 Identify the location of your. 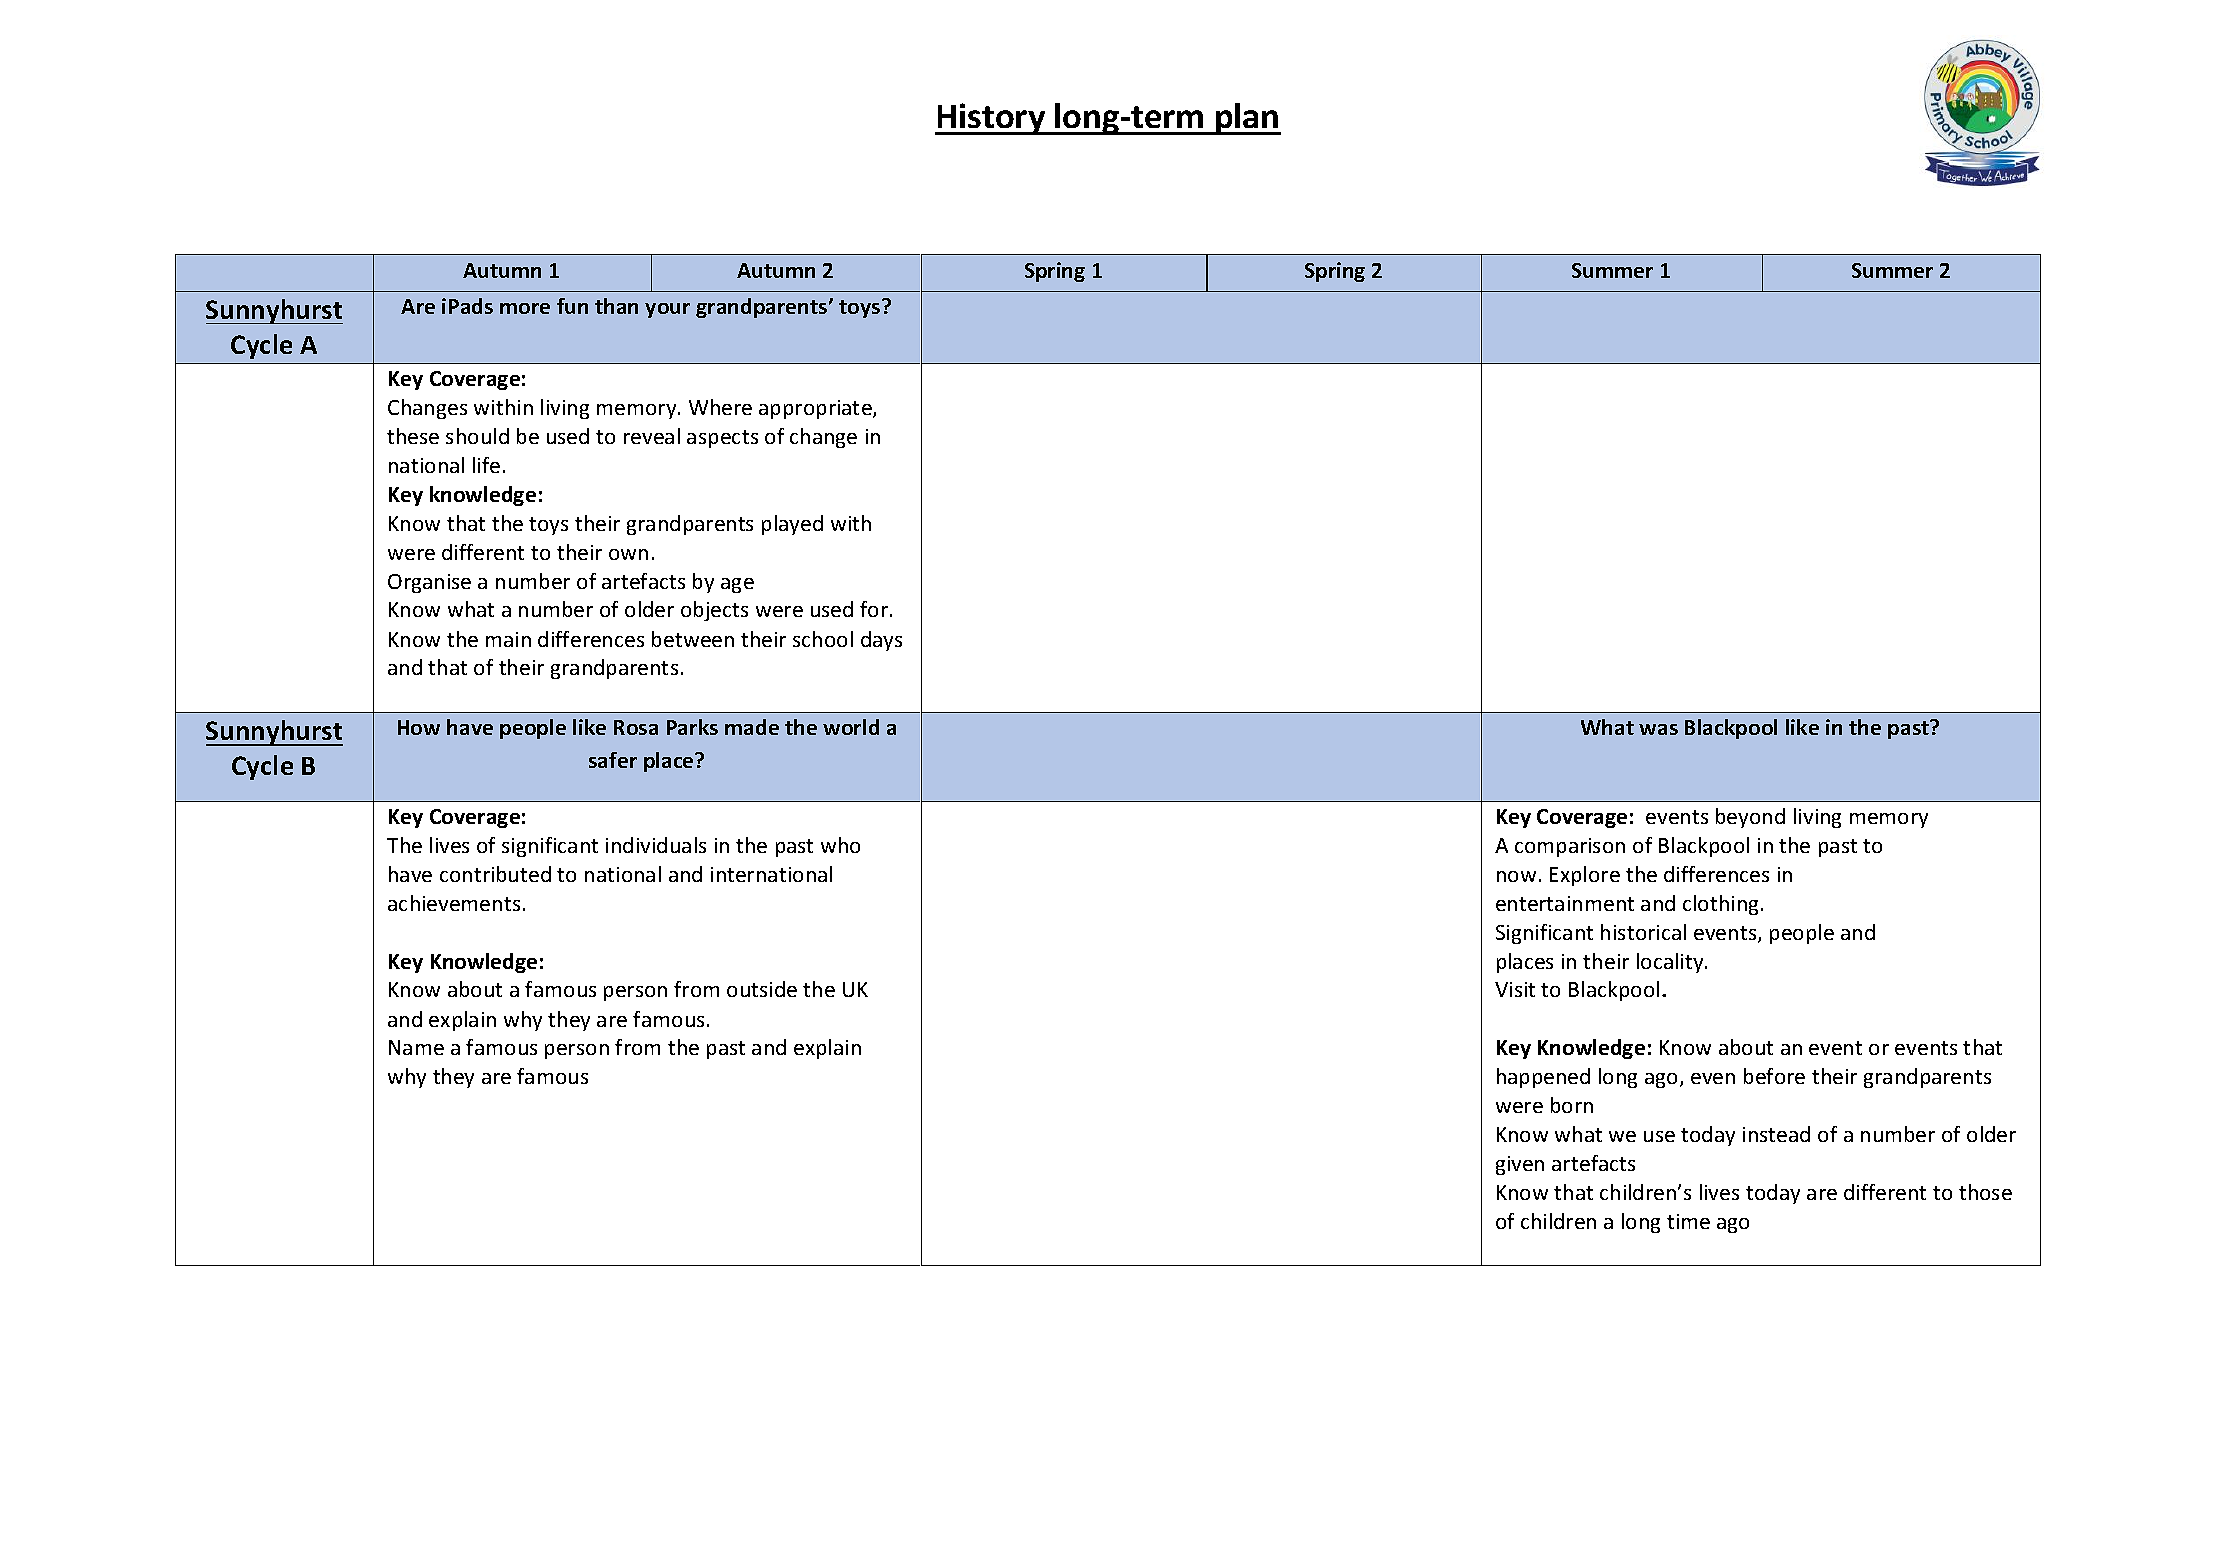
(667, 310).
